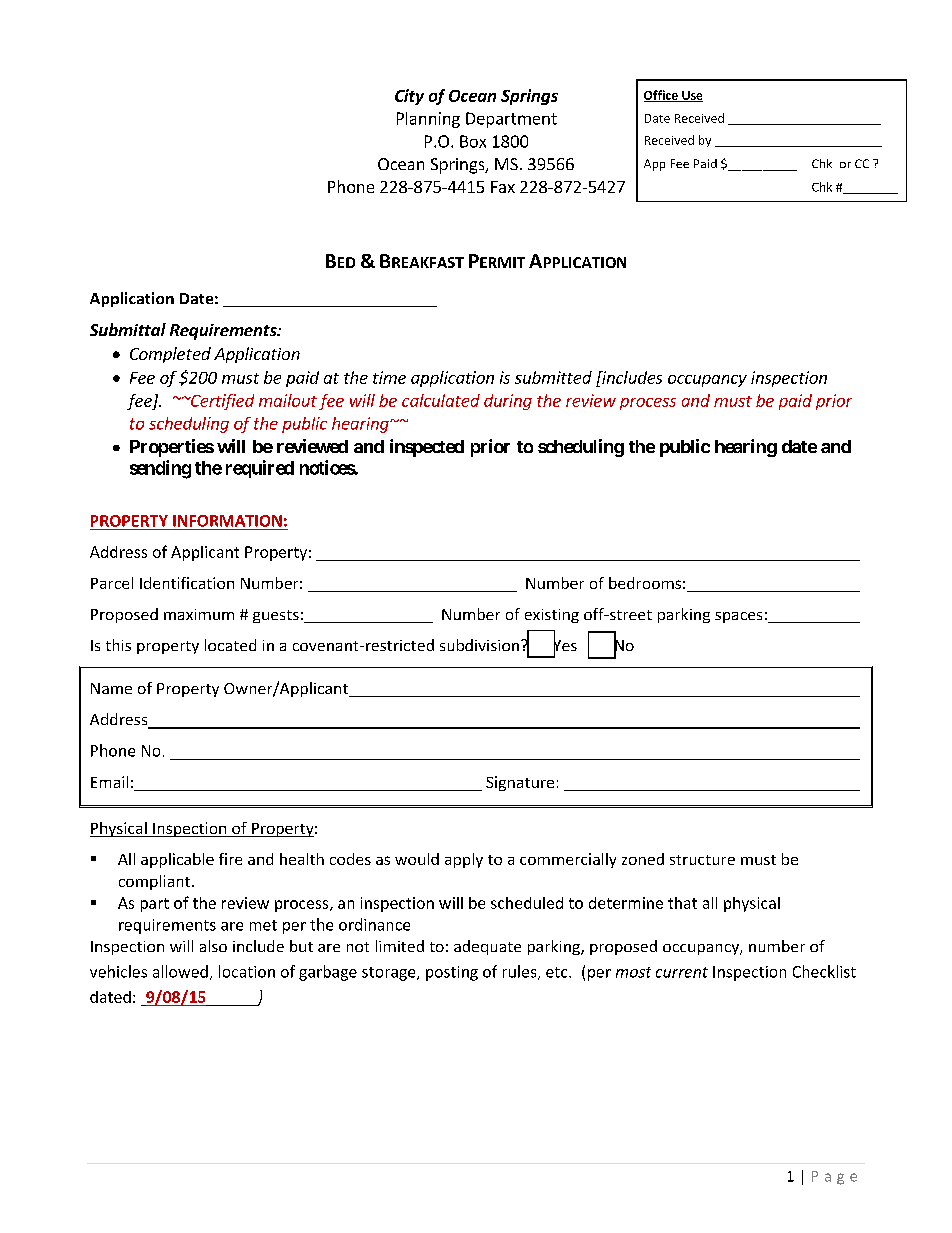 The width and height of the screenshot is (952, 1233). What do you see at coordinates (487, 947) in the screenshot?
I see `adequate` at bounding box center [487, 947].
